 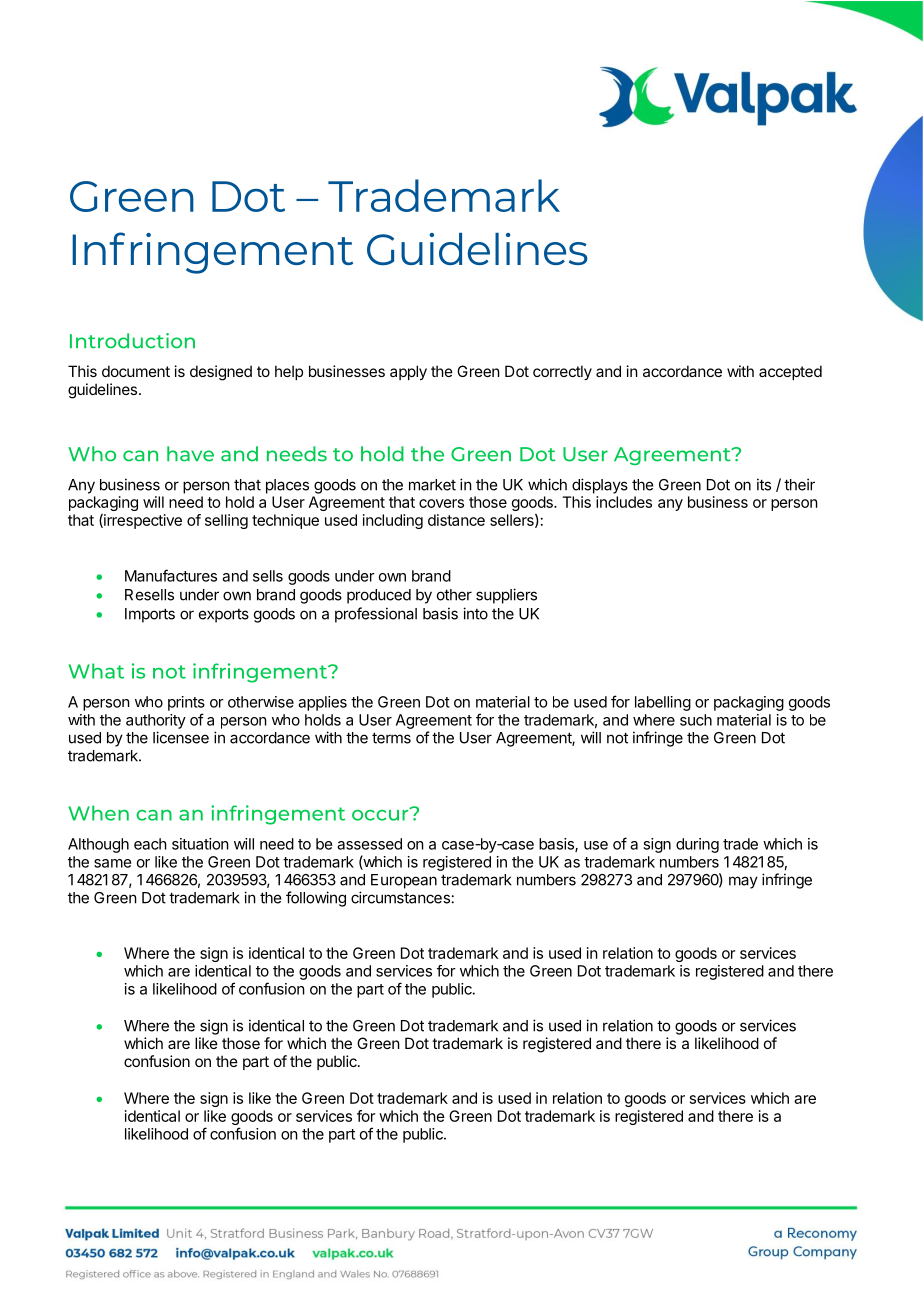 I want to click on labelling, so click(x=663, y=703).
